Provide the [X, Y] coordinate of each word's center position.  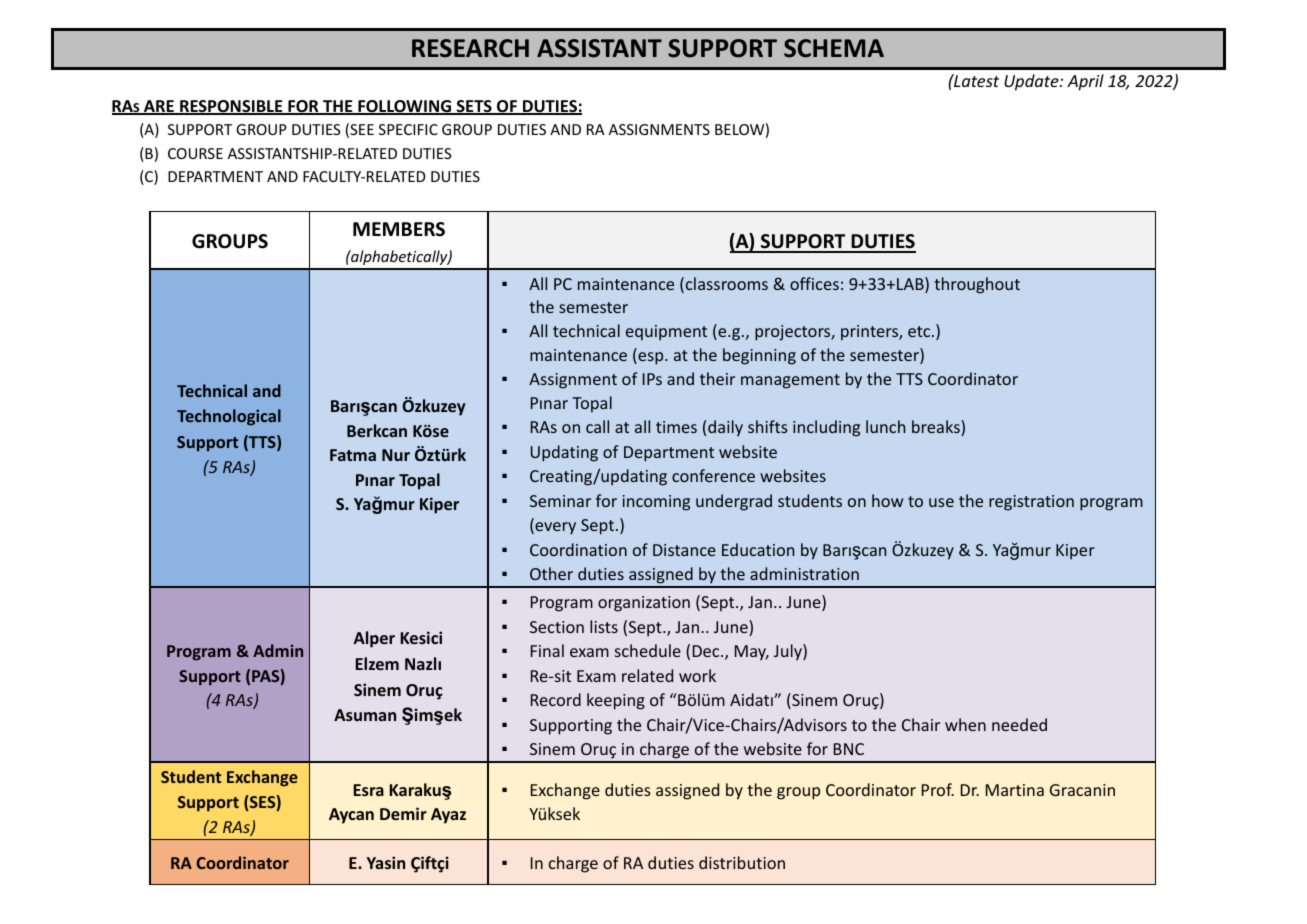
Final [547, 650]
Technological [229, 417]
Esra [368, 790]
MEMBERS [399, 229]
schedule [648, 650]
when [965, 724]
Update [1032, 82]
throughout [977, 285]
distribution [742, 862]
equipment [666, 333]
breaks [937, 428]
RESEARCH [470, 48]
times [676, 427]
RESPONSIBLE [231, 107]
